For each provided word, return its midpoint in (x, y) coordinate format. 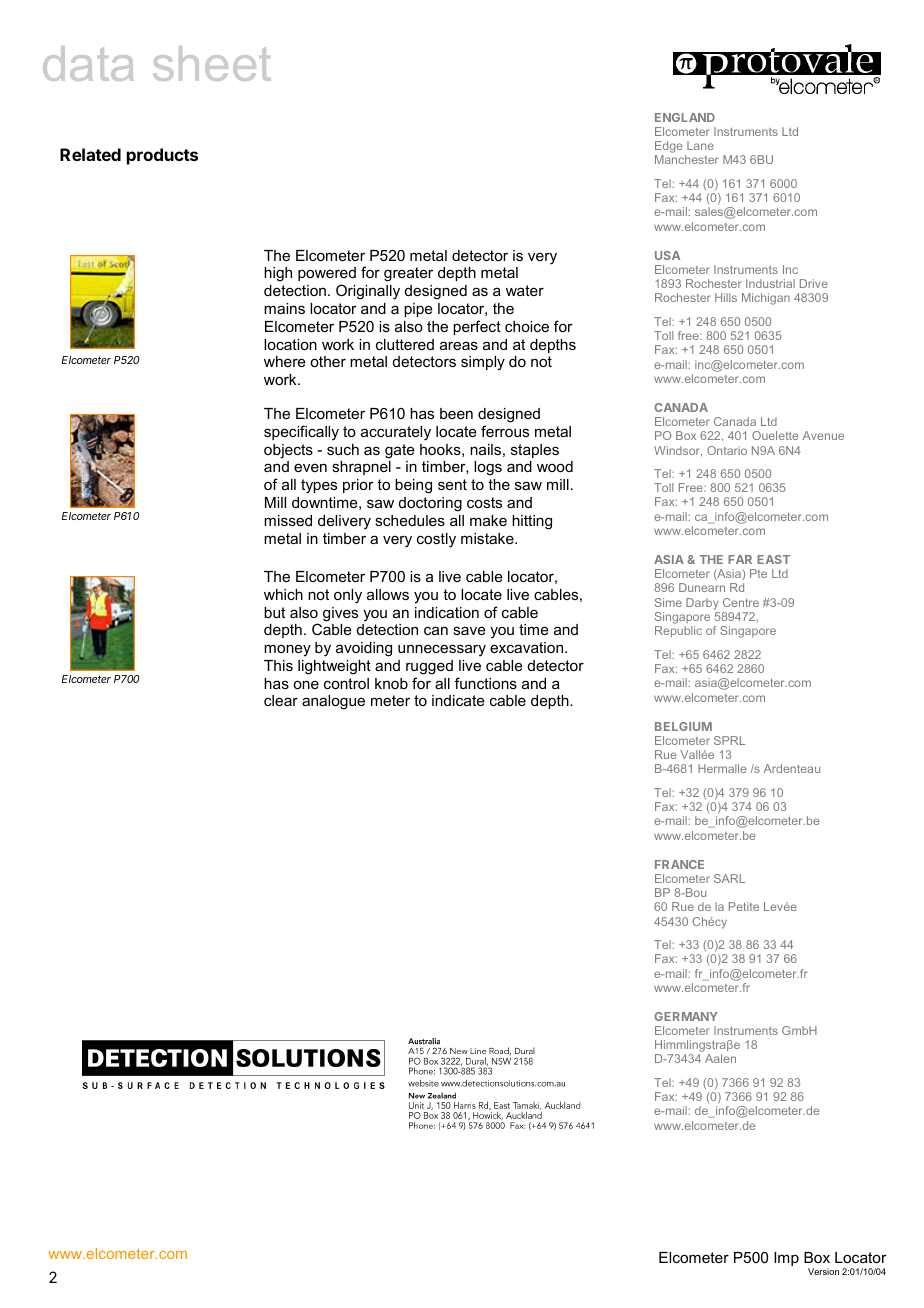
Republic (678, 632)
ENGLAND (685, 117)
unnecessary (442, 650)
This (278, 665)
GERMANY (686, 1016)
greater (408, 274)
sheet (212, 63)
